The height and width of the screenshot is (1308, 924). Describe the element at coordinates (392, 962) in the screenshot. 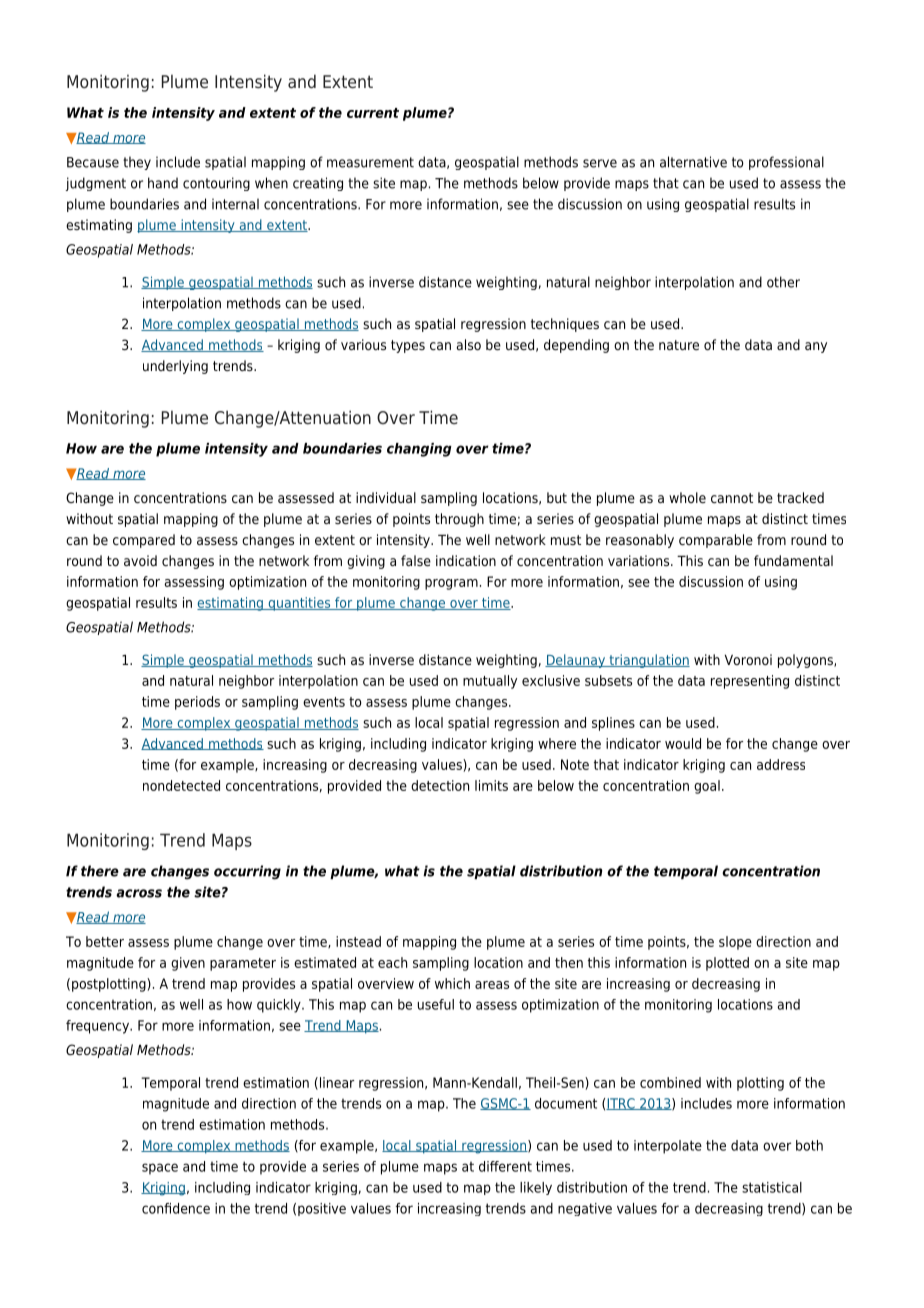

I see `each` at that location.
